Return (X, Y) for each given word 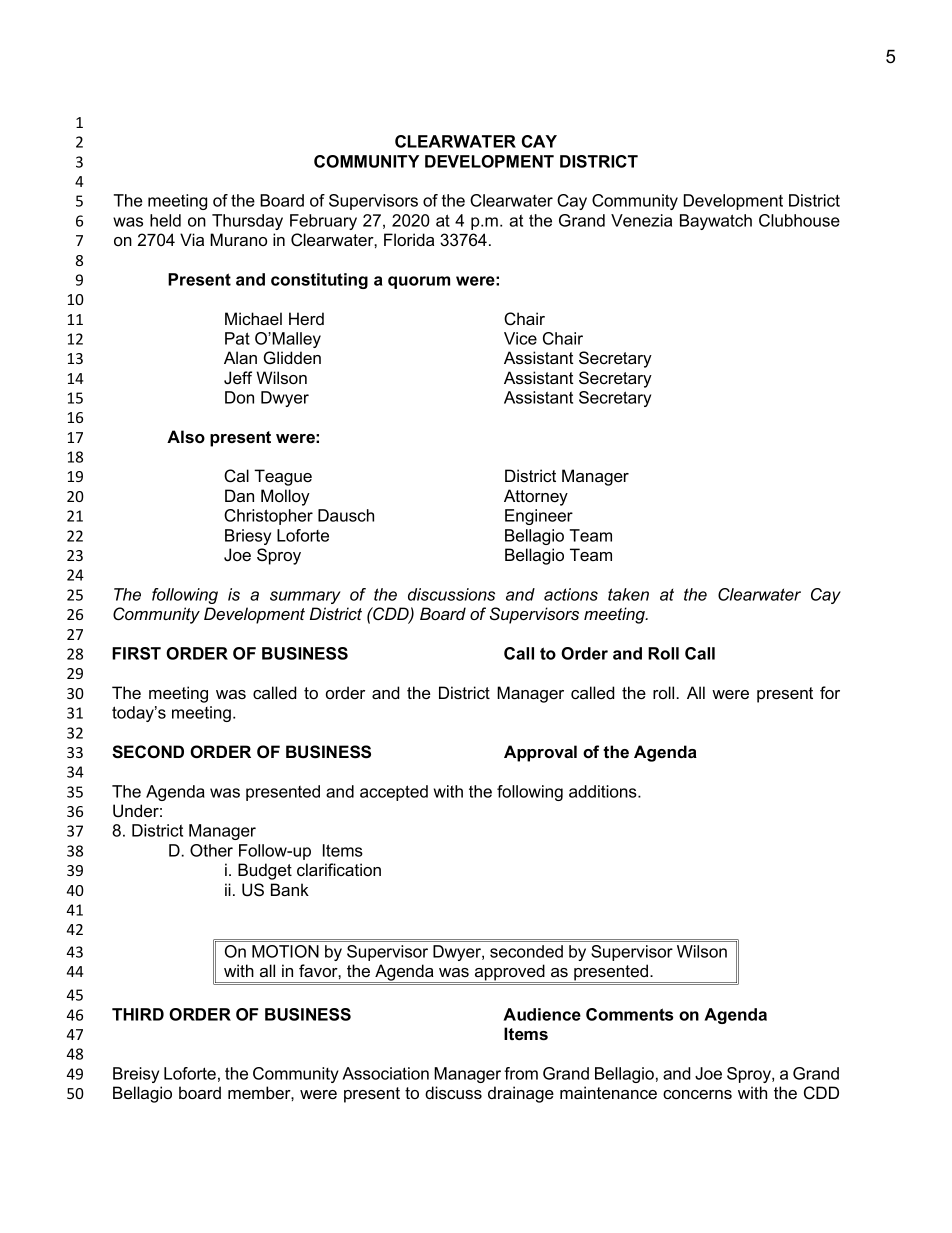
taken (628, 594)
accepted (394, 793)
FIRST (136, 653)
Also (186, 436)
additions (604, 791)
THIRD (138, 1014)
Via (192, 239)
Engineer (539, 517)
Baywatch (716, 222)
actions (571, 594)
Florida (409, 239)
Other (211, 850)
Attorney (536, 497)
